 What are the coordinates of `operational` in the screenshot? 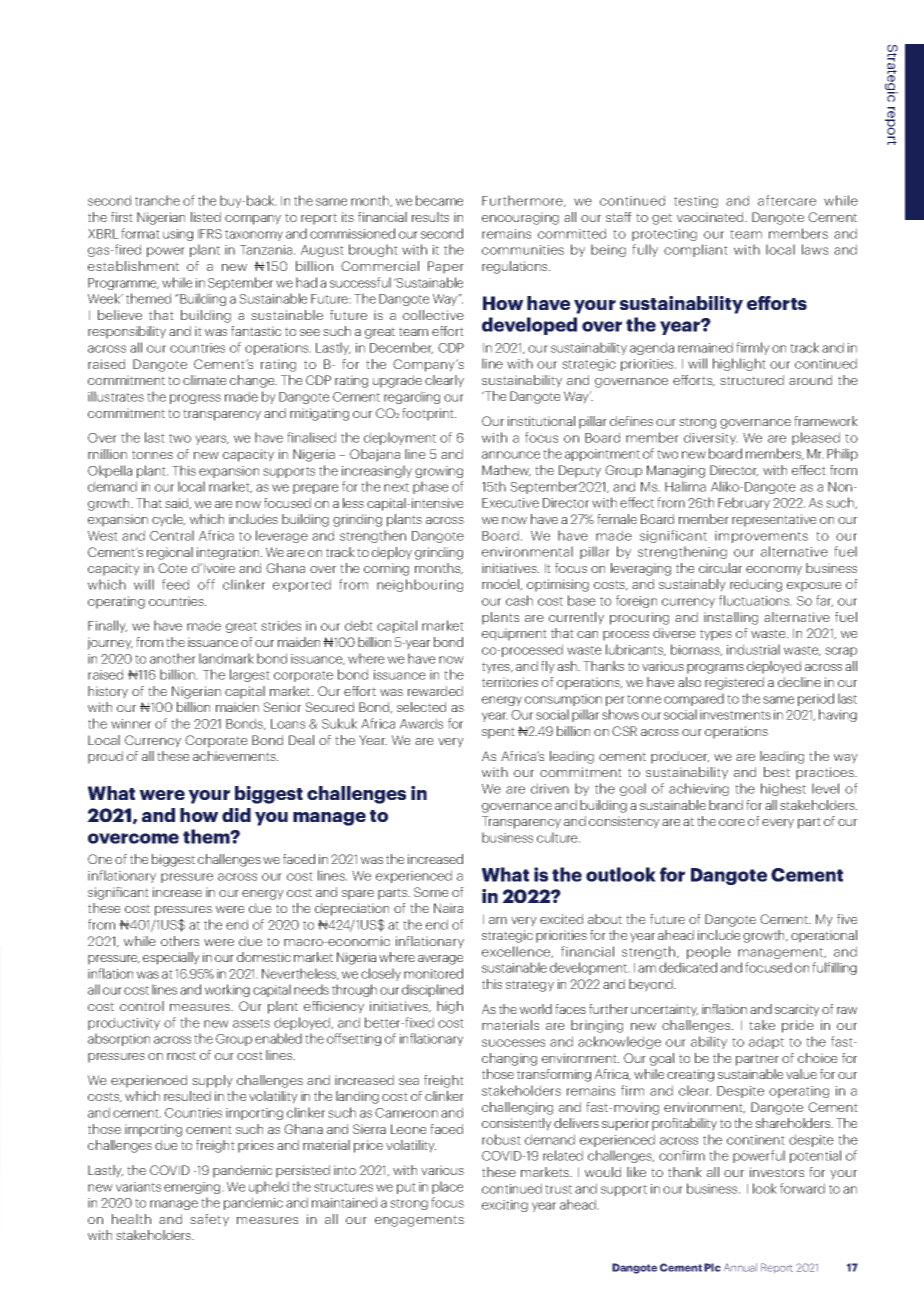 It's located at (824, 936).
